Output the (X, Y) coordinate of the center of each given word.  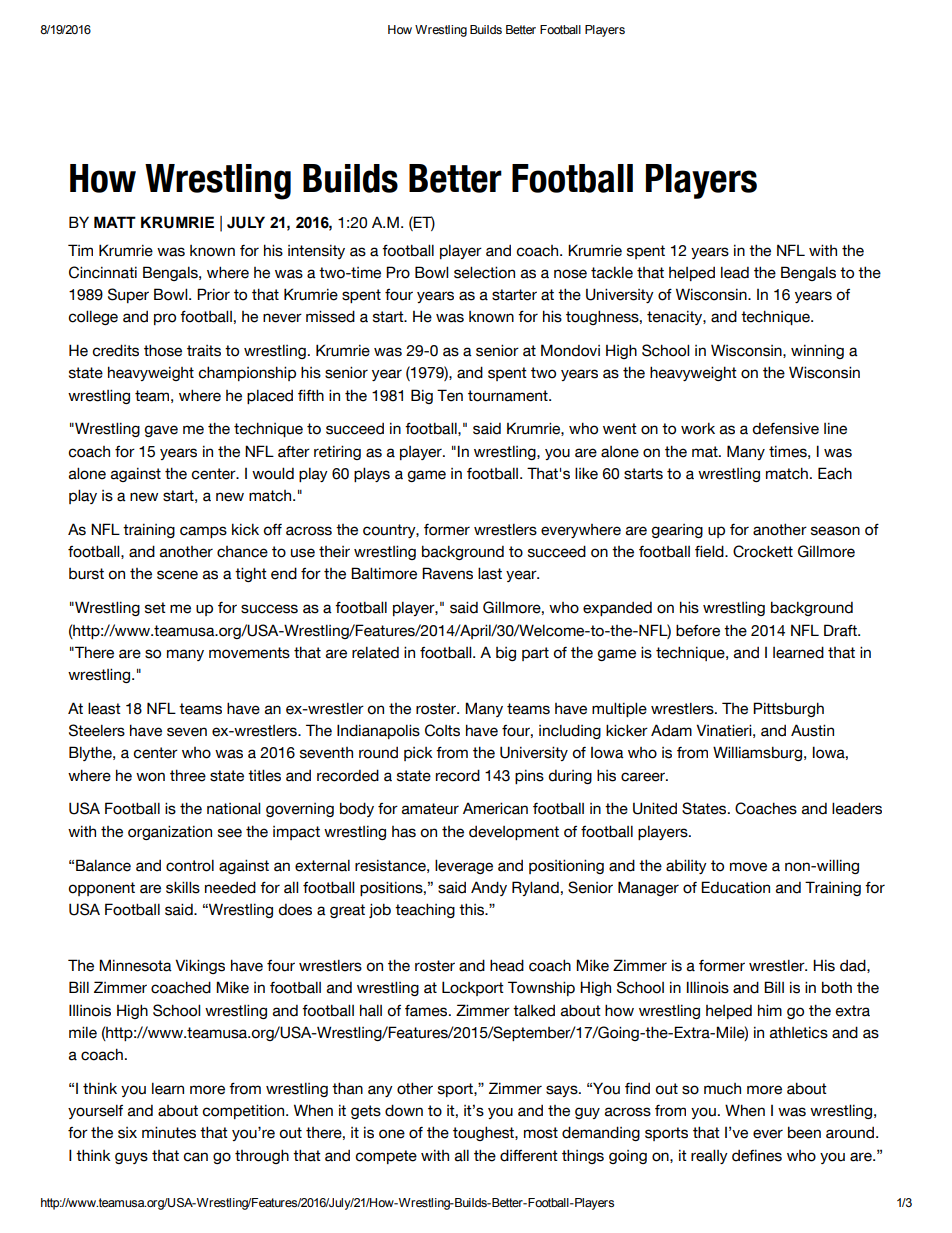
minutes (169, 1132)
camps (203, 532)
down (404, 1110)
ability (686, 866)
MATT (115, 222)
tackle (612, 272)
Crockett (763, 551)
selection (484, 272)
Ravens (447, 573)
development (514, 833)
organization (170, 832)
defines (757, 1155)
